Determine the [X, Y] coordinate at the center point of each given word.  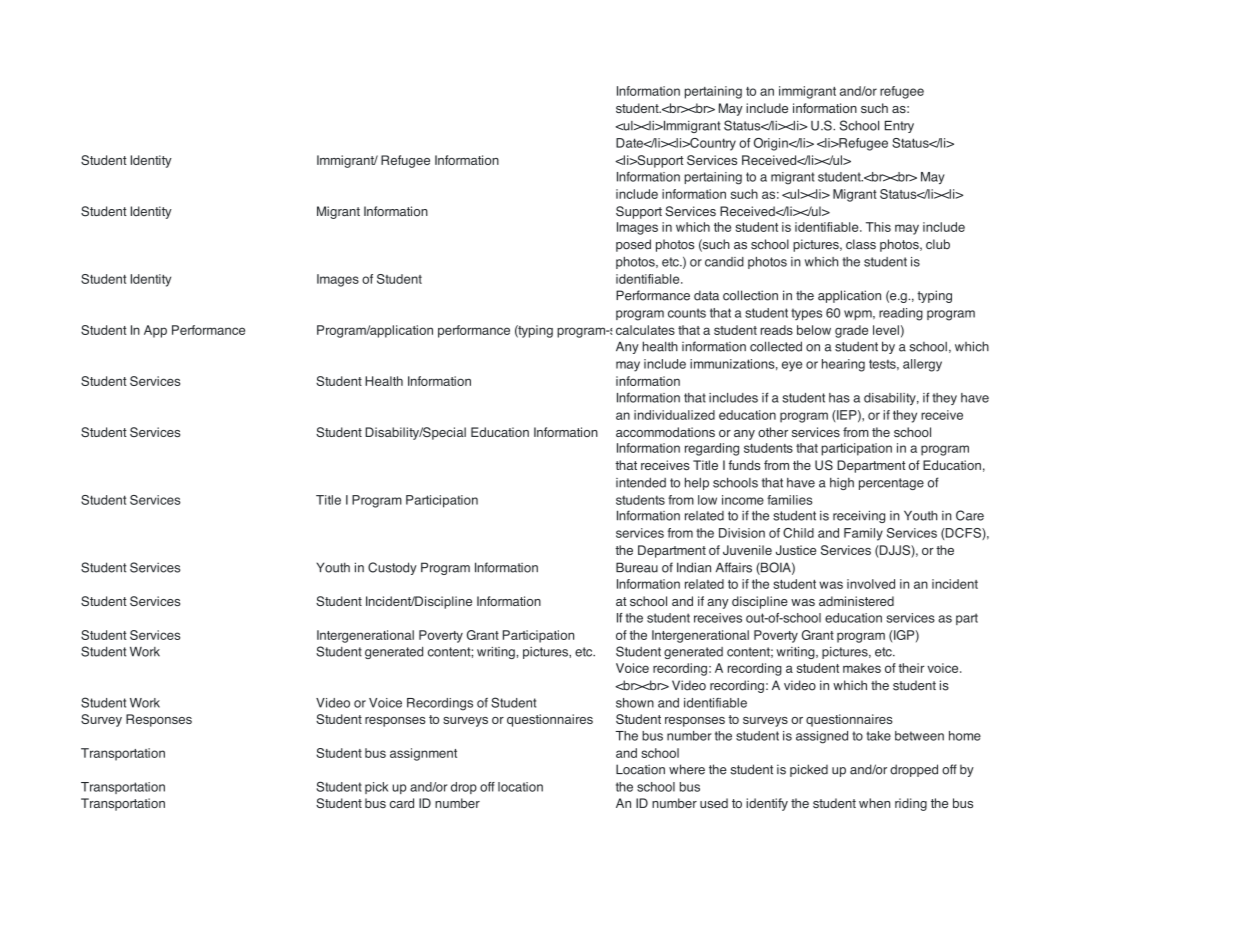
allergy [922, 365]
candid [724, 262]
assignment [423, 754]
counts [687, 313]
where [687, 769]
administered [856, 601]
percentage [891, 484]
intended [641, 482]
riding [911, 804]
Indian [694, 567]
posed [633, 245]
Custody [392, 568]
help [697, 483]
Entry [899, 127]
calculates [645, 330]
